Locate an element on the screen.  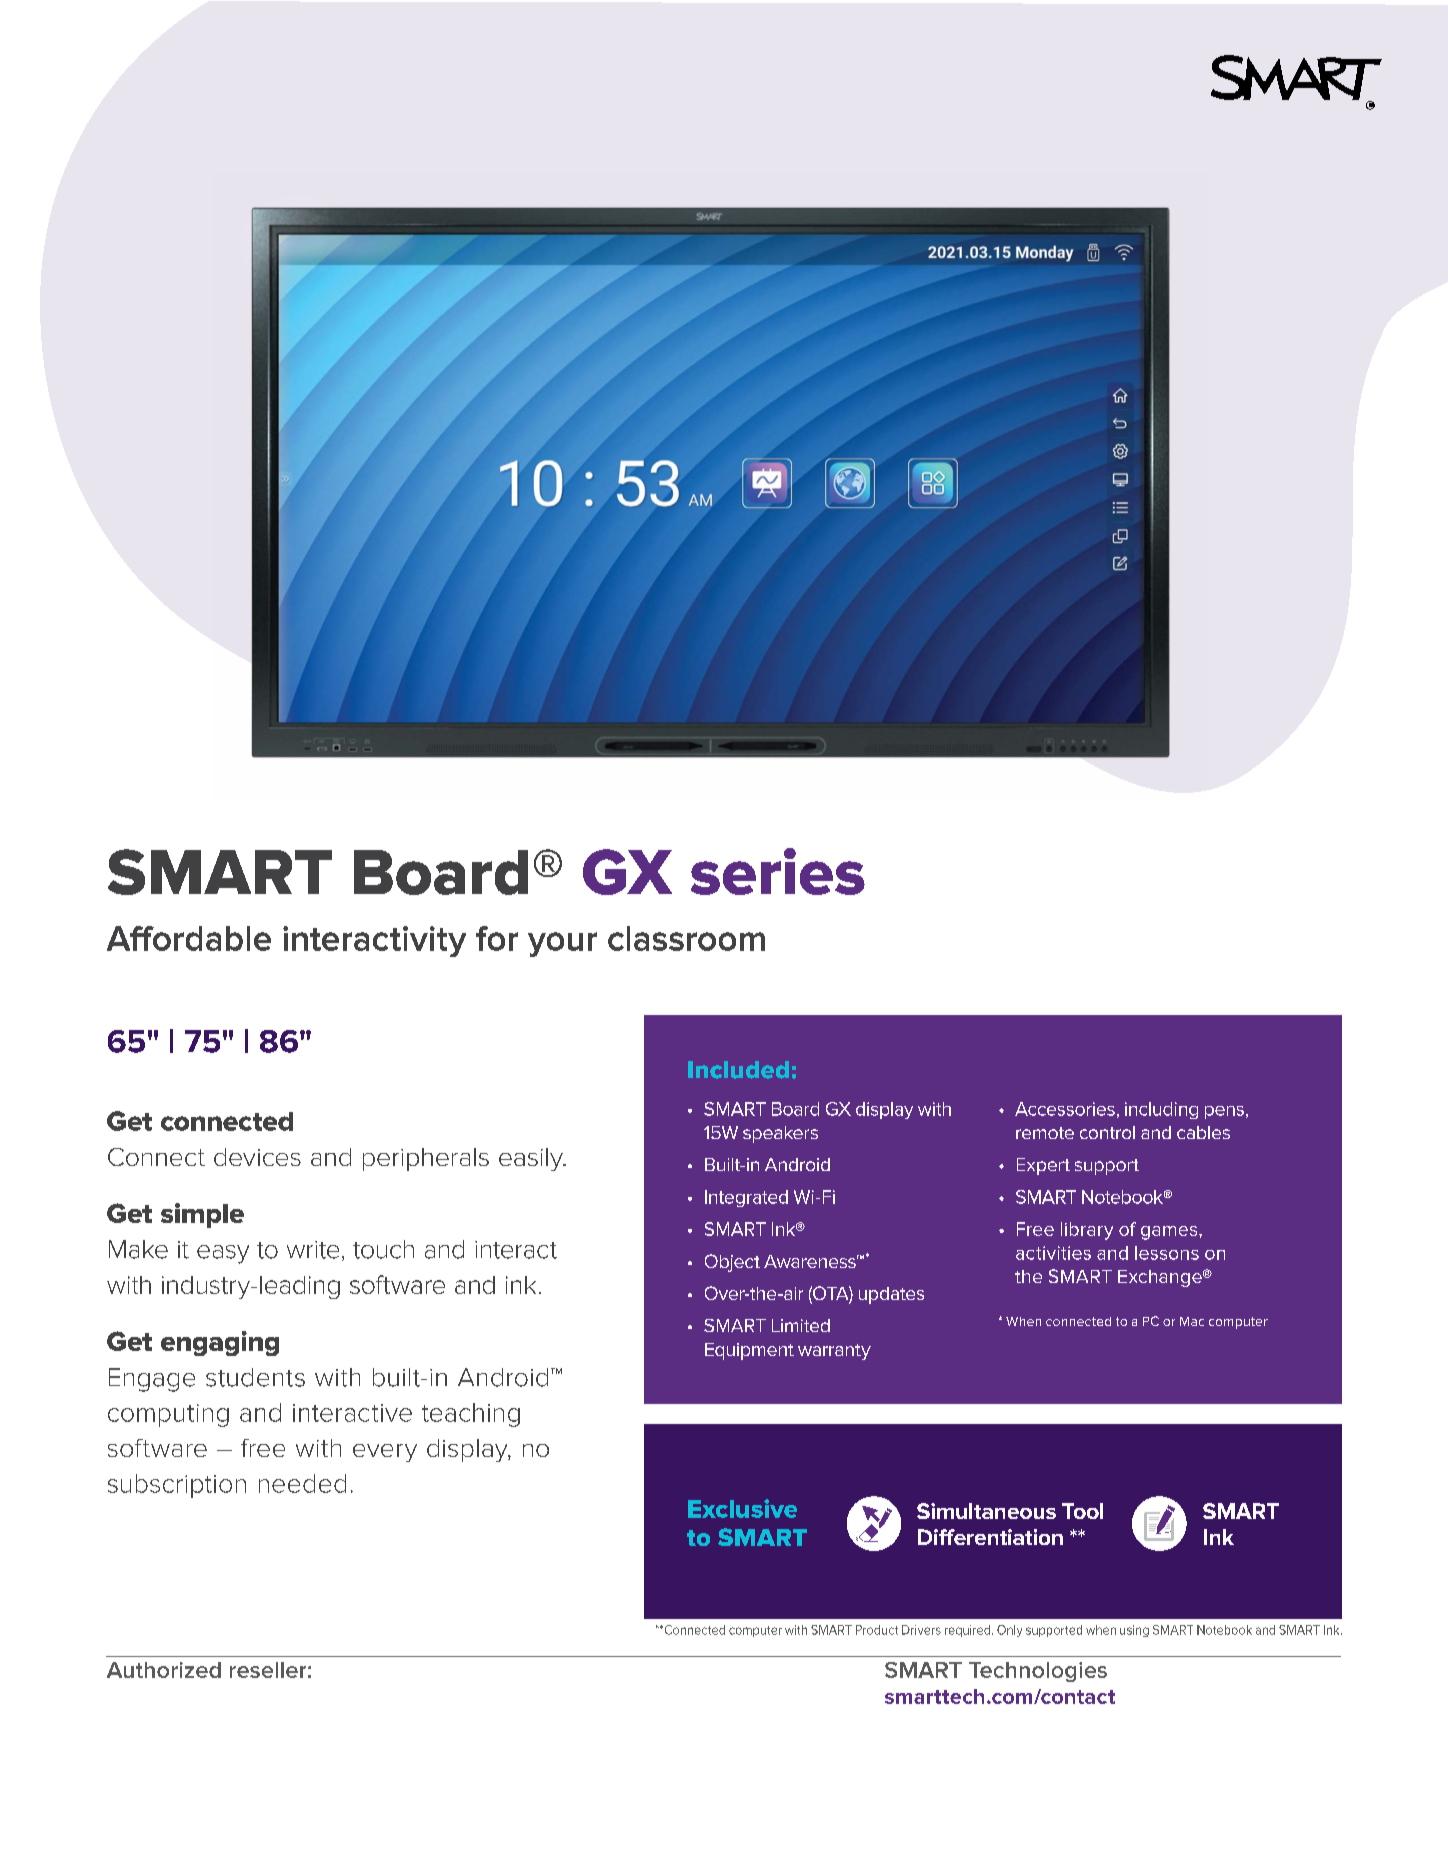
Object is located at coordinates (732, 1263).
